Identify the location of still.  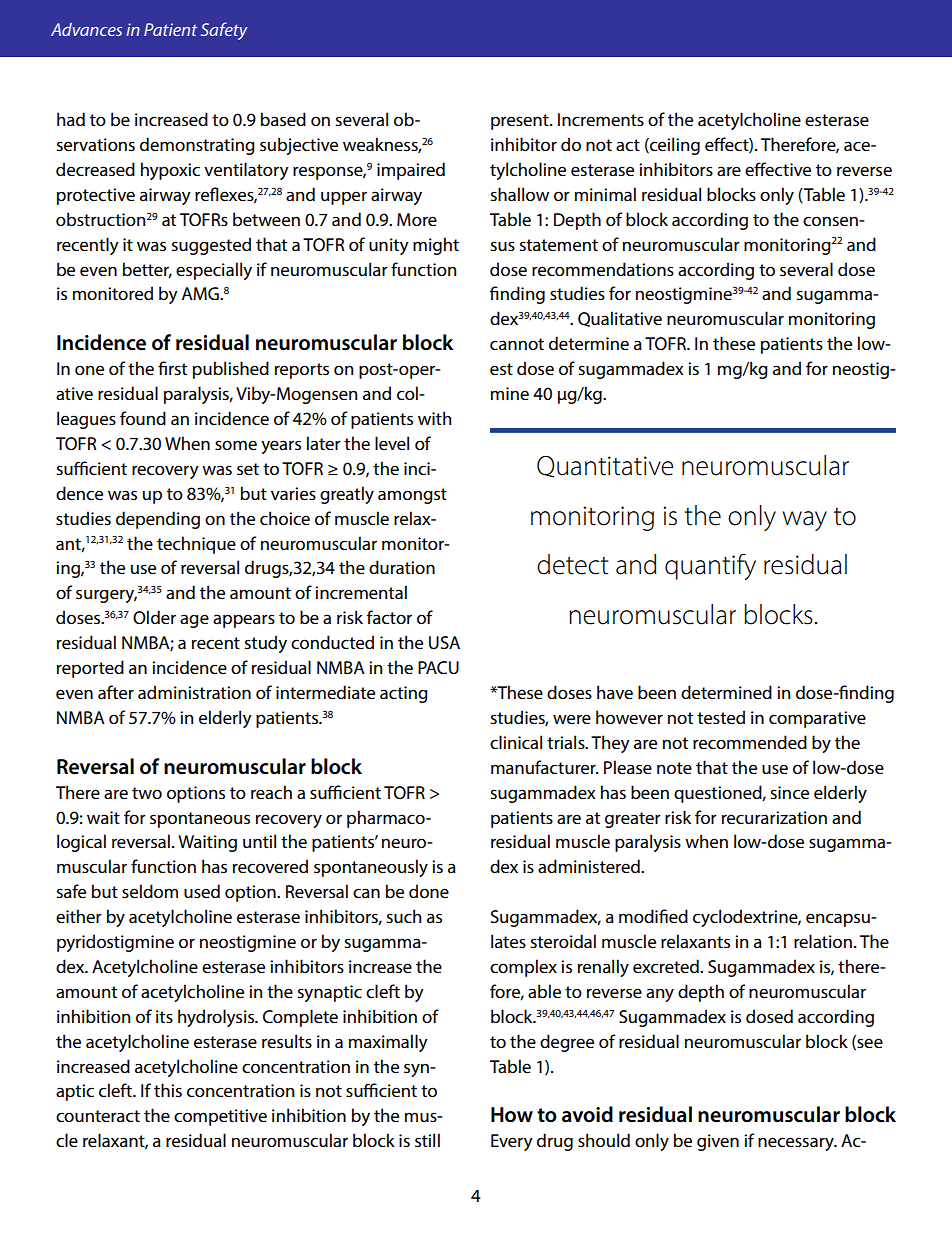
(427, 1140).
